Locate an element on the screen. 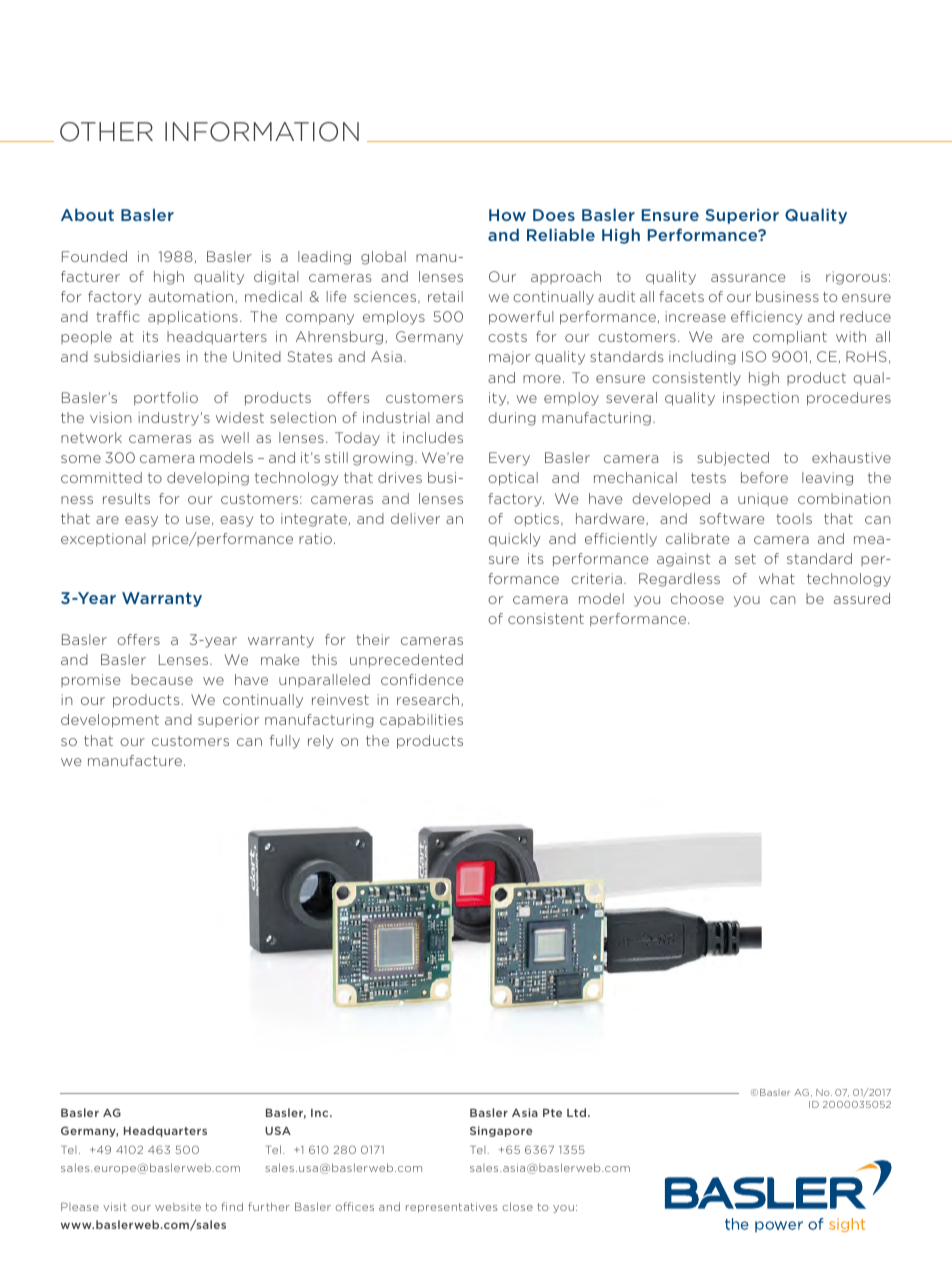 This screenshot has height=1286, width=952. assurance is located at coordinates (748, 278).
